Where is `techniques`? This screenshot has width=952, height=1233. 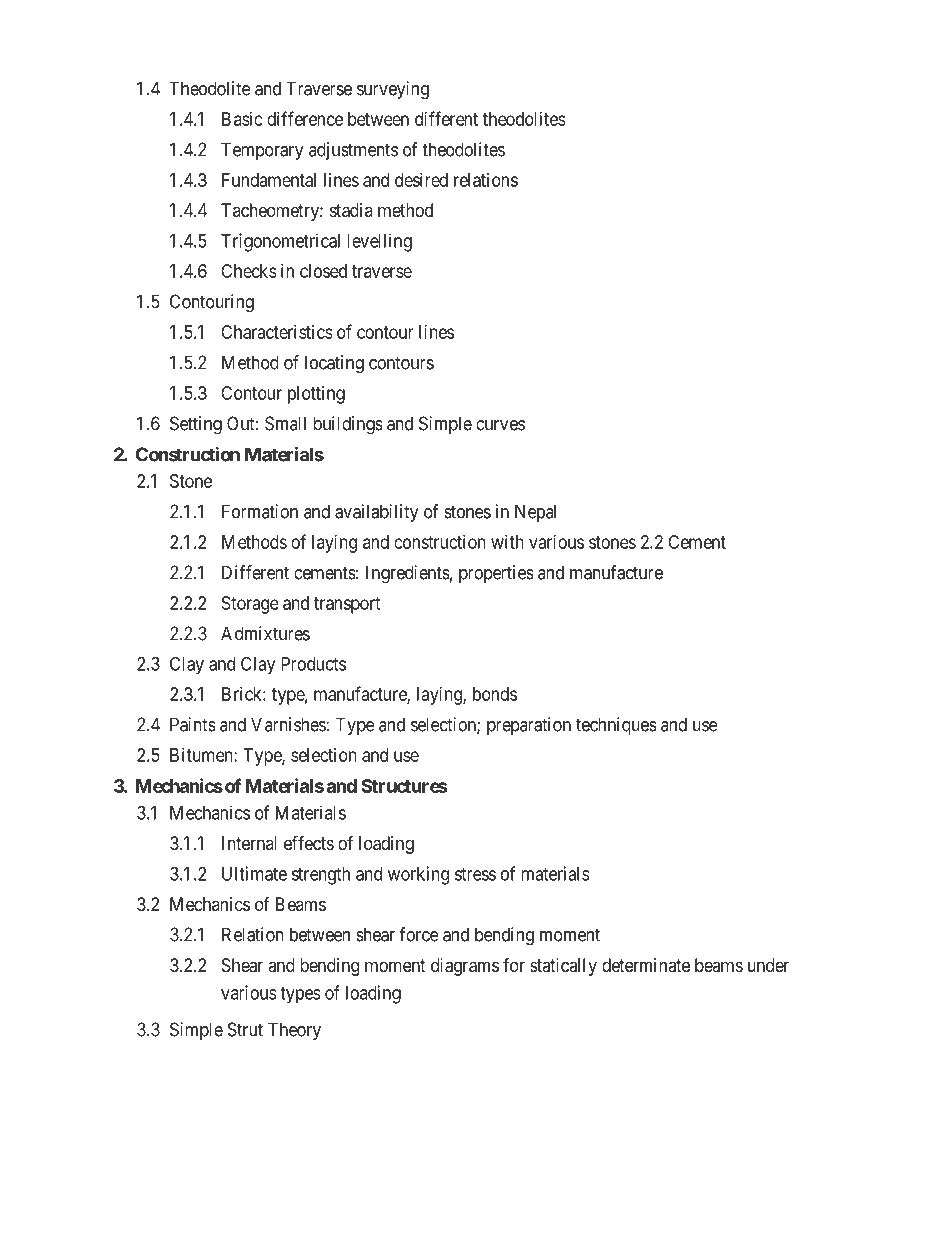 techniques is located at coordinates (616, 726).
